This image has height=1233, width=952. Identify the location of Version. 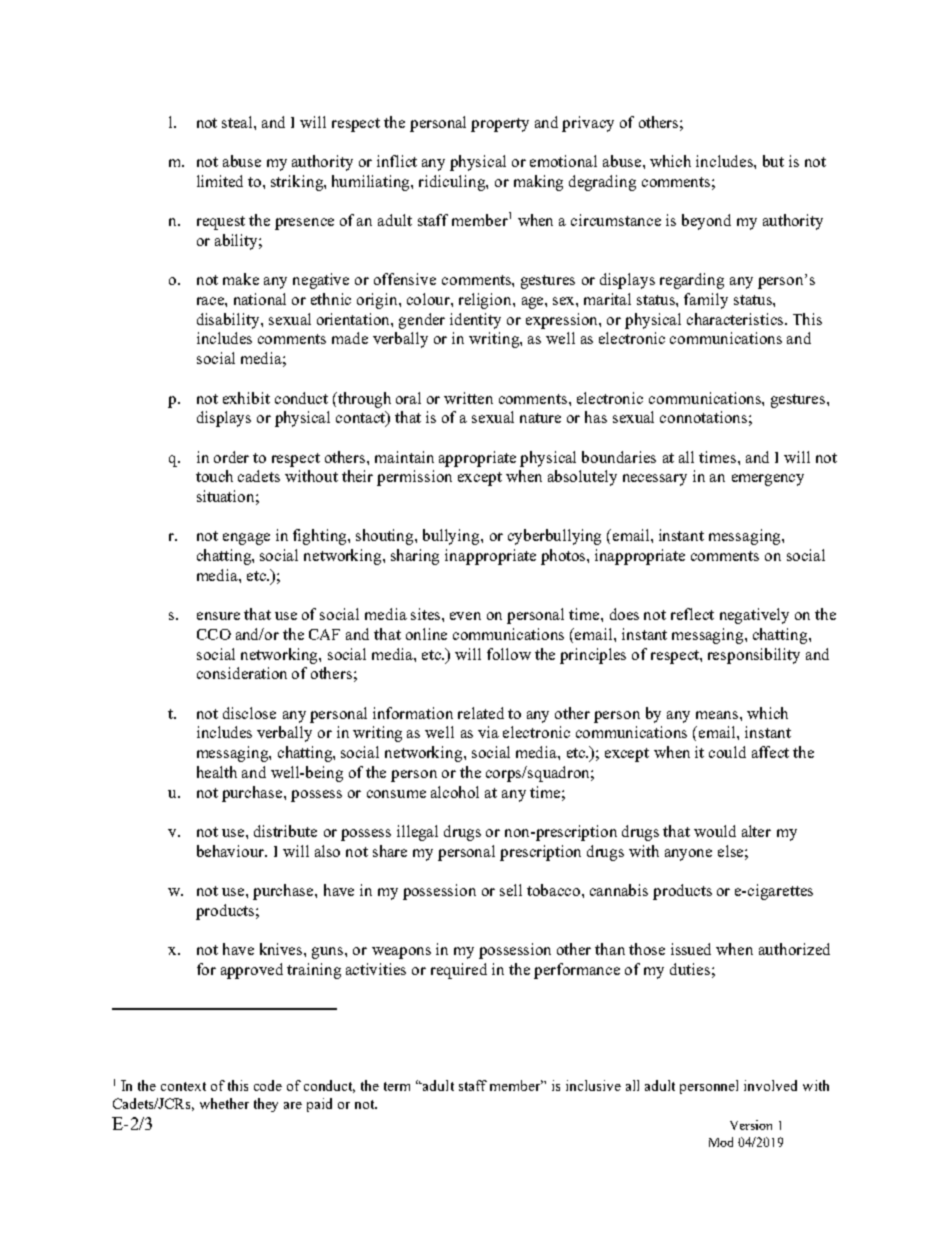
(751, 1125).
